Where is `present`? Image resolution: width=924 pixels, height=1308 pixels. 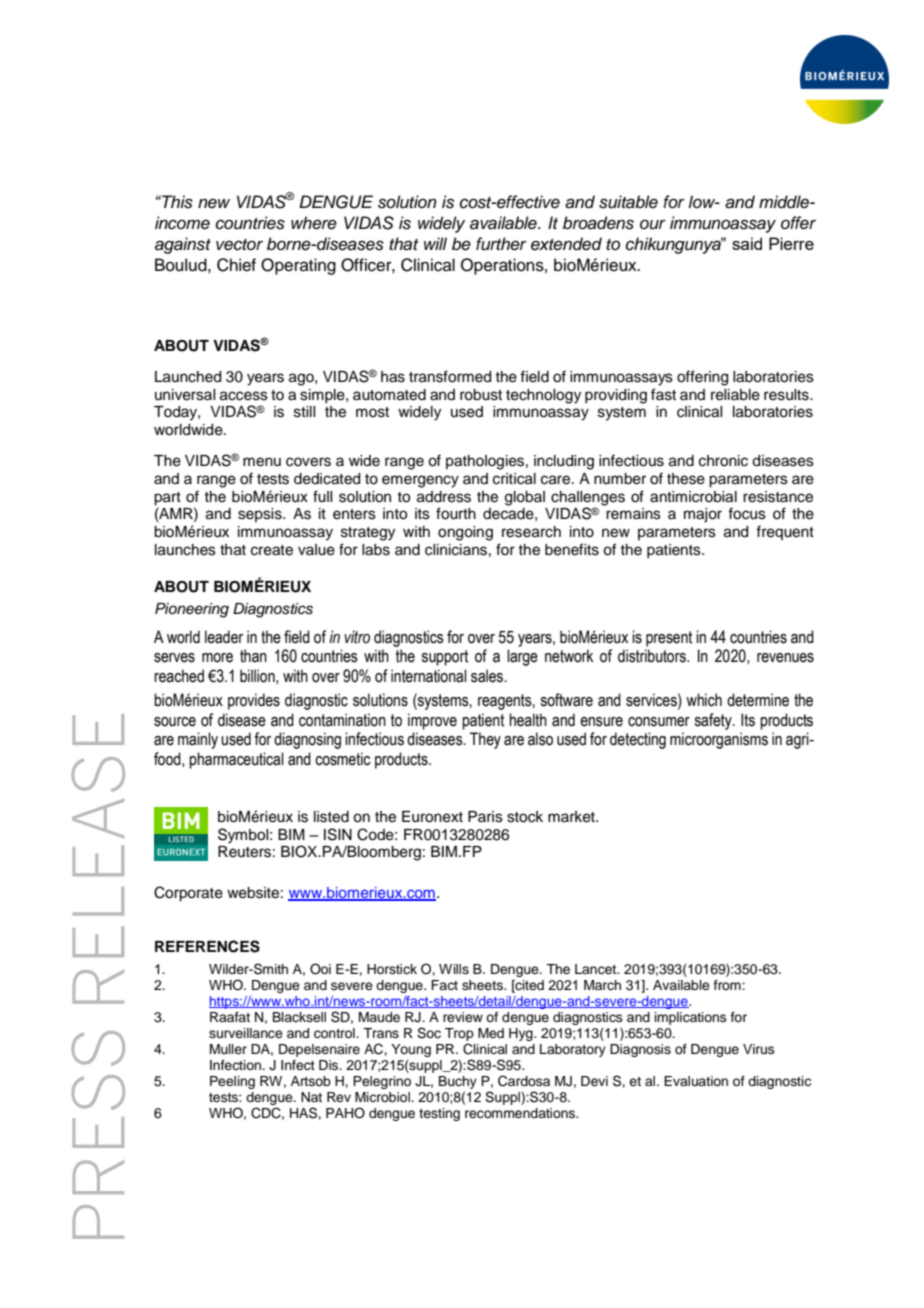 present is located at coordinates (669, 639).
